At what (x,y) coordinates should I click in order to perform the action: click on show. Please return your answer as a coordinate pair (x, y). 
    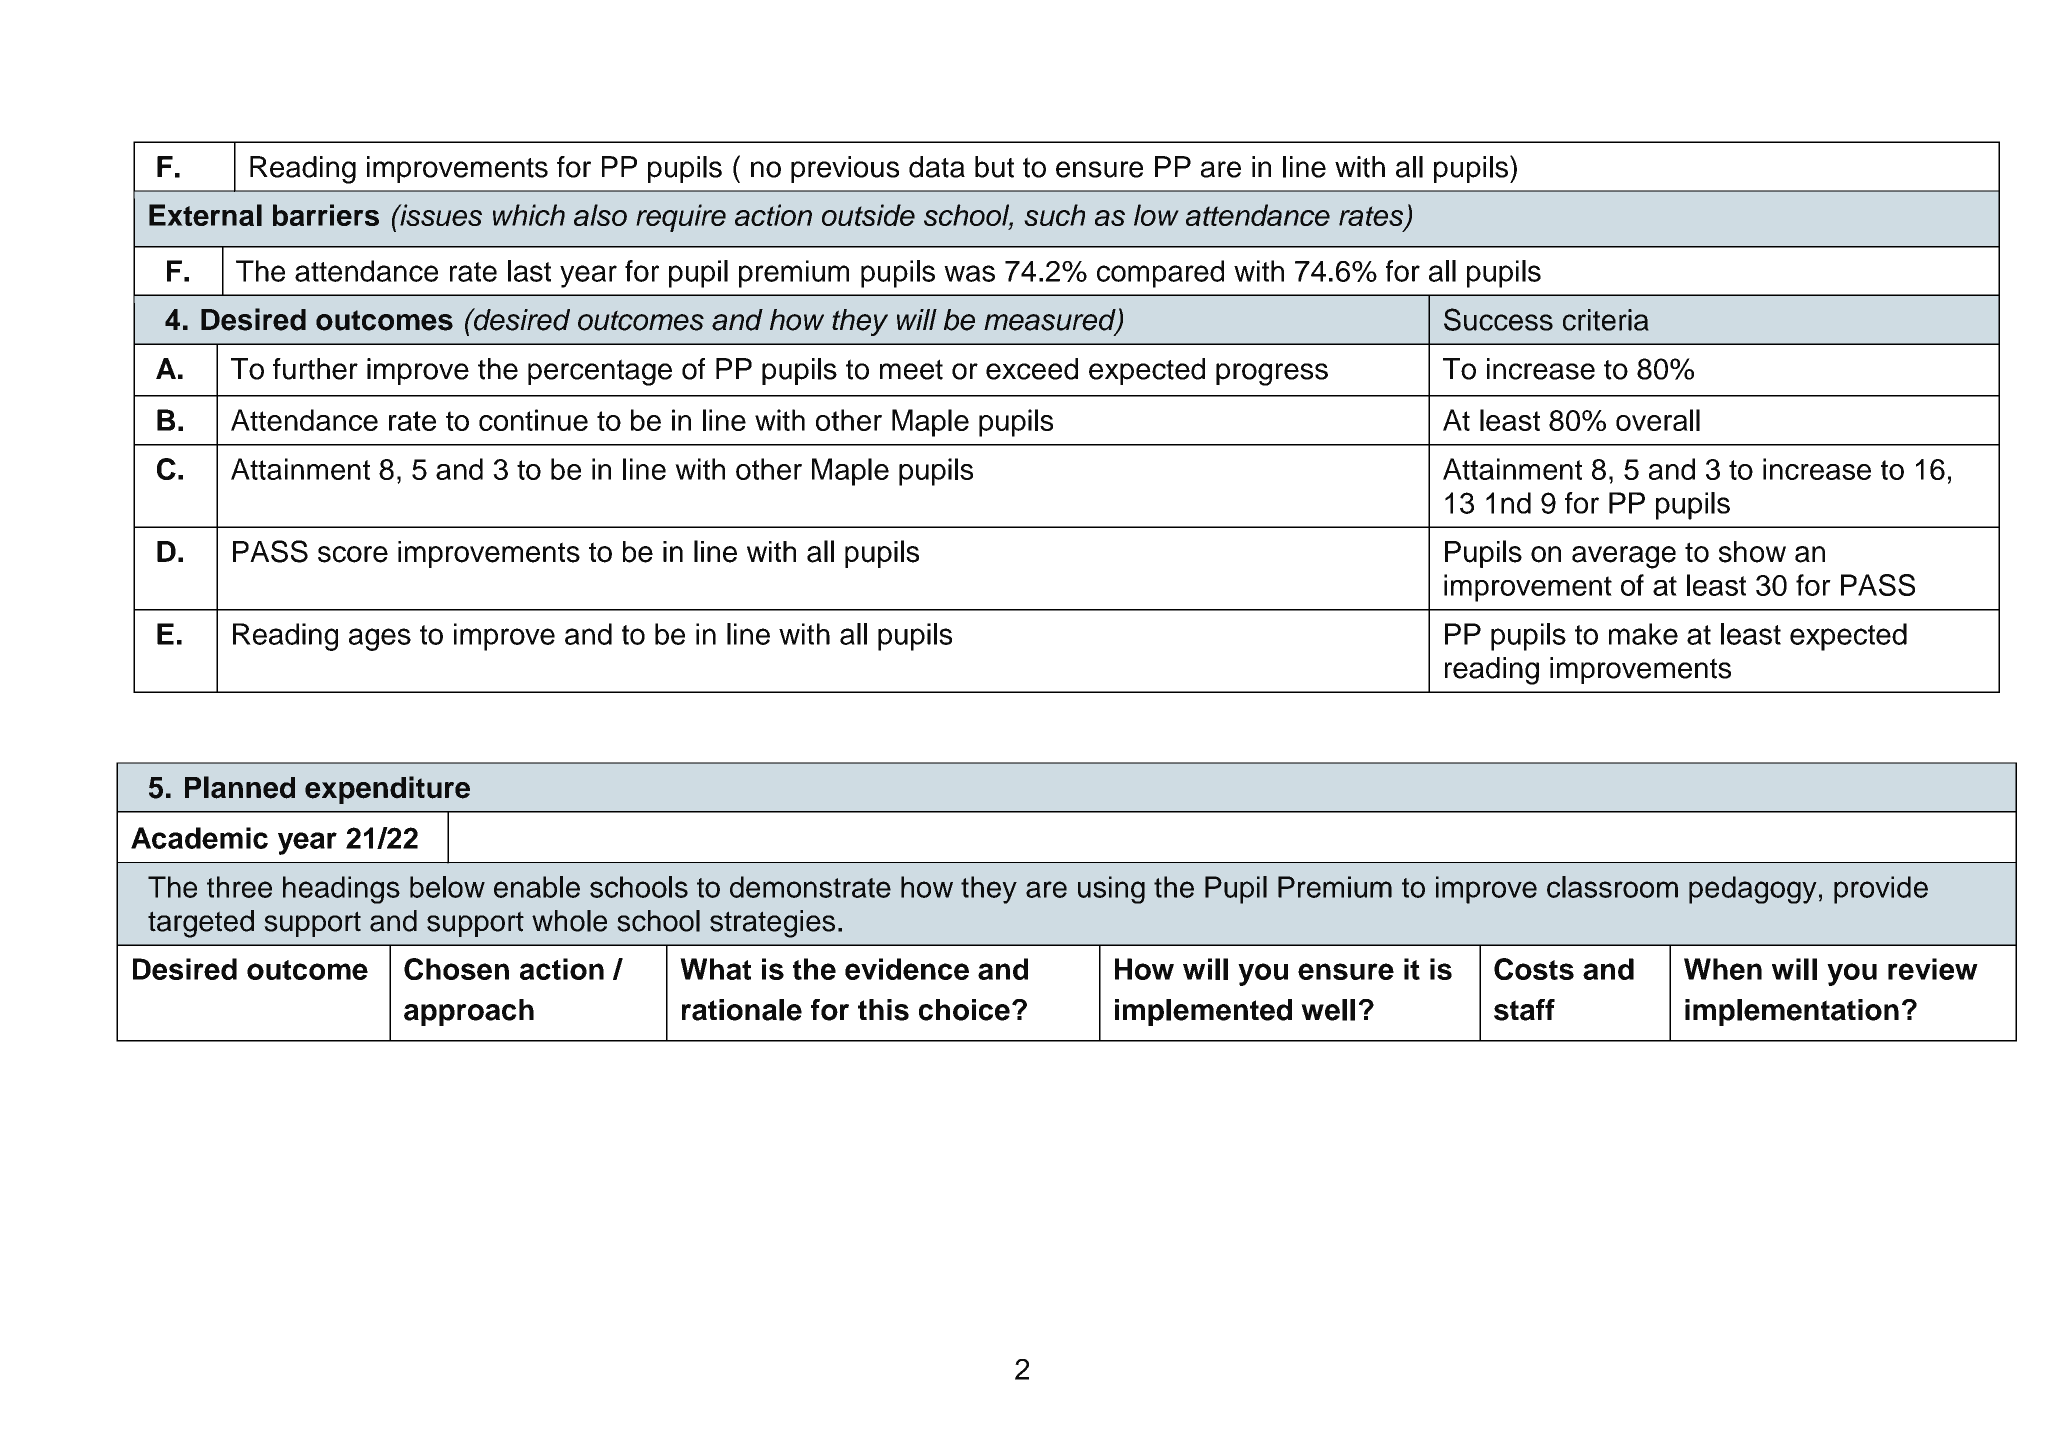
    Looking at the image, I should click on (1752, 552).
